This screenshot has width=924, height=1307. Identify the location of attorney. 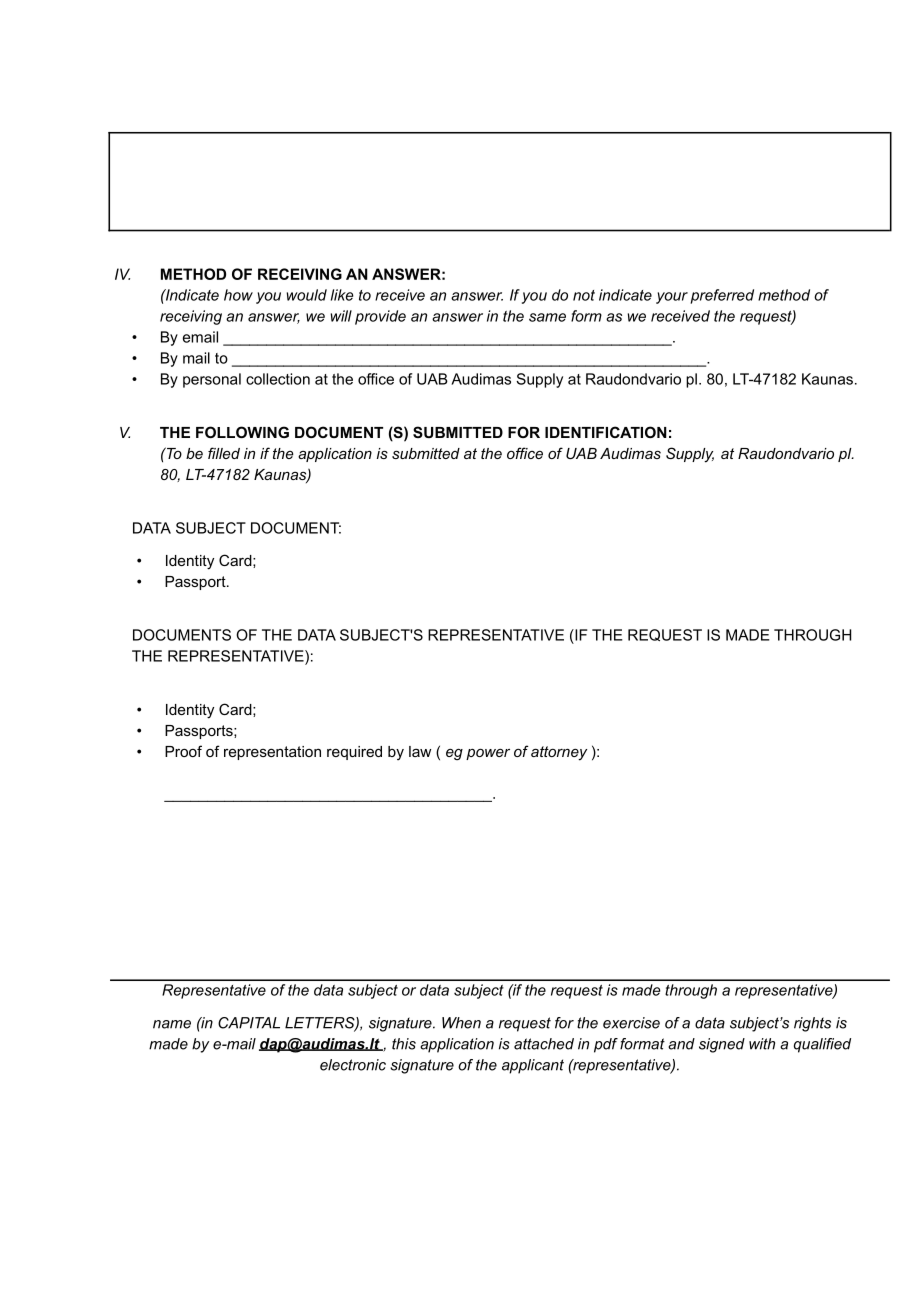
(559, 753).
